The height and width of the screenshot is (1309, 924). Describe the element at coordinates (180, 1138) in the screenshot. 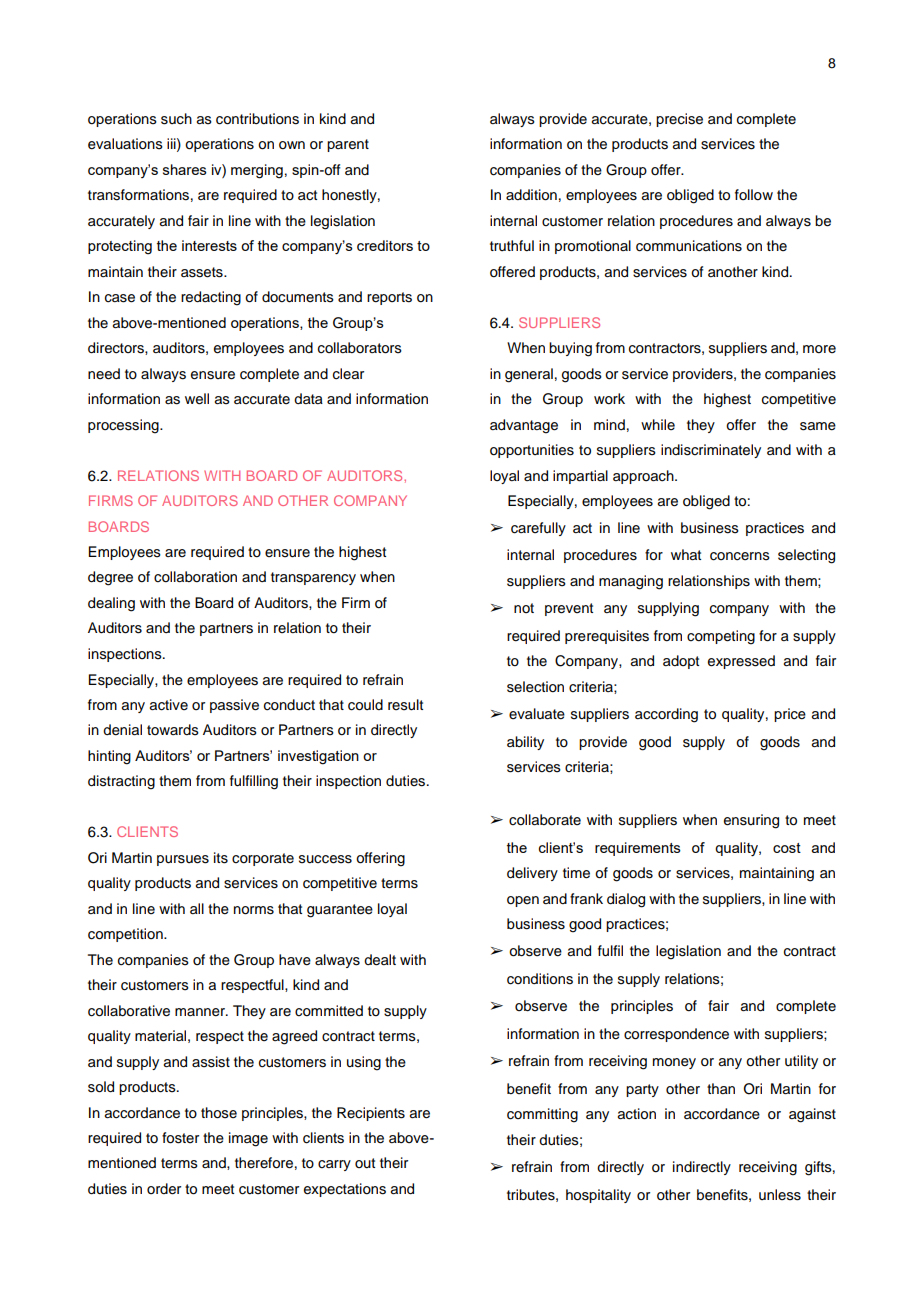

I see `foster` at that location.
